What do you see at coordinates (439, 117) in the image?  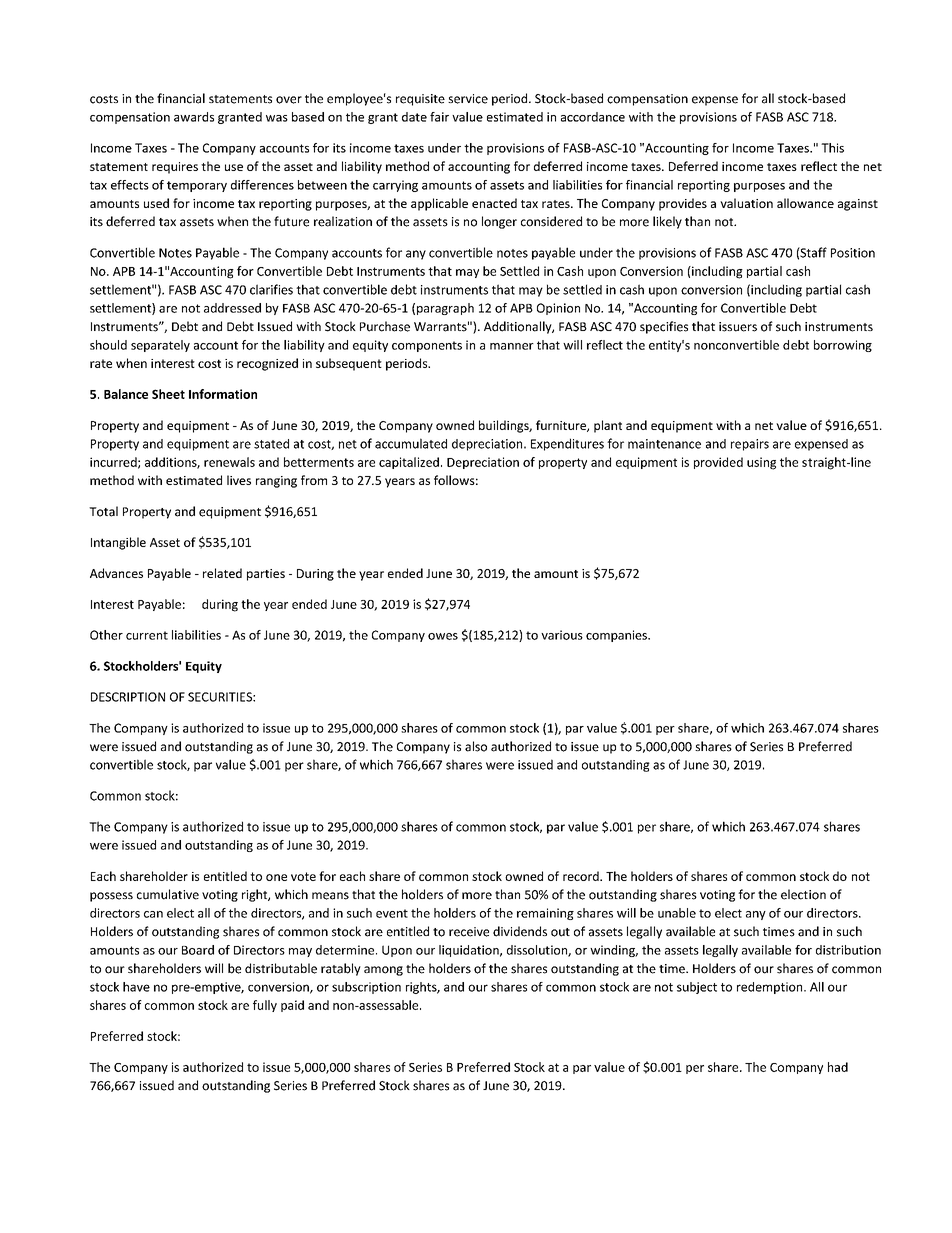 I see `fair` at bounding box center [439, 117].
